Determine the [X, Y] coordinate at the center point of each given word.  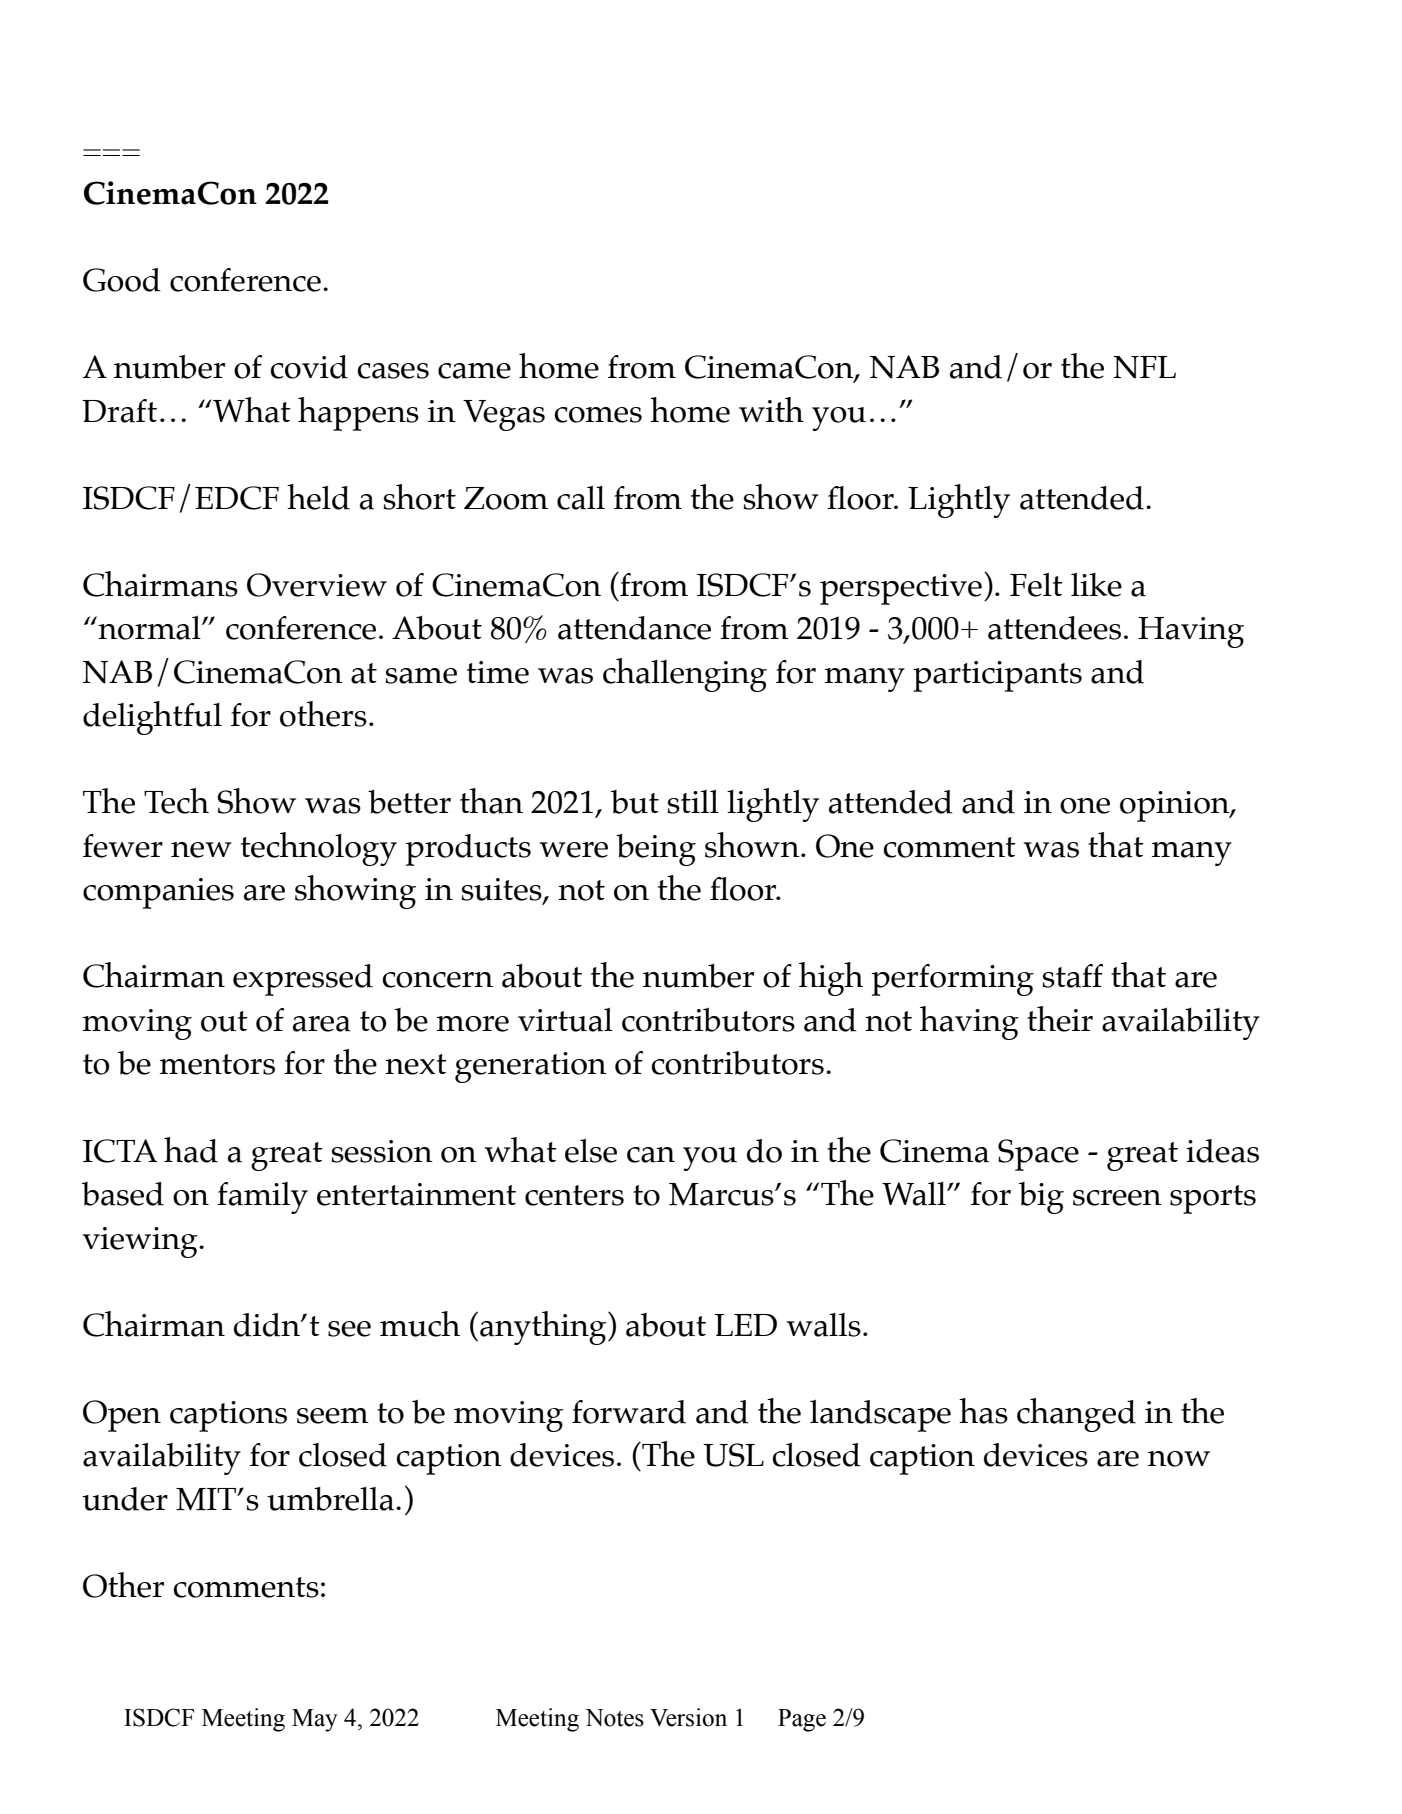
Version [688, 1717]
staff [1072, 976]
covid [309, 367]
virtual [565, 1019]
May [315, 1720]
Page [802, 1720]
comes [598, 415]
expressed [303, 980]
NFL [1144, 367]
